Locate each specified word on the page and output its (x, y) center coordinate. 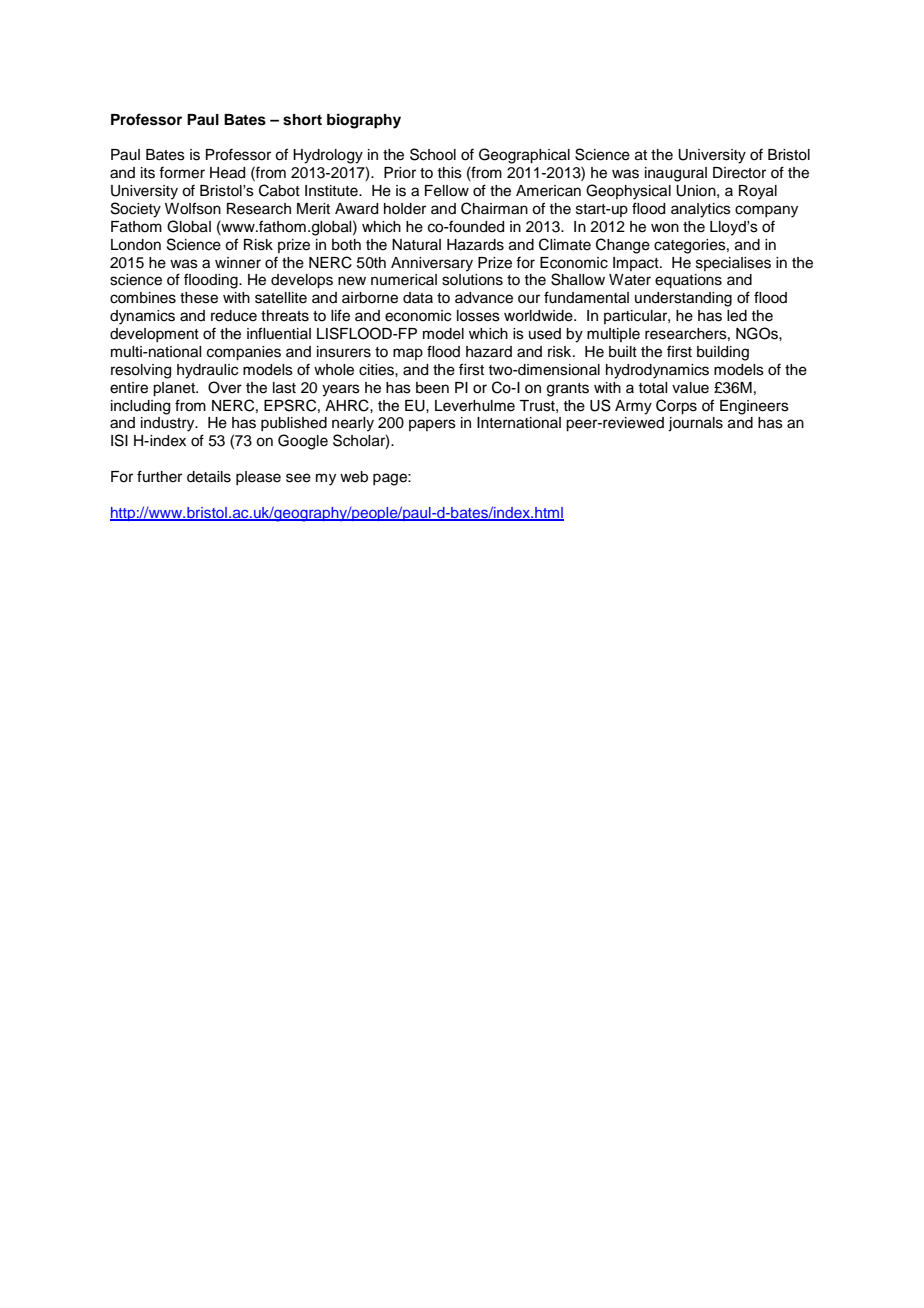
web (354, 477)
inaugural (676, 174)
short (302, 120)
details (209, 477)
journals (695, 424)
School (433, 154)
